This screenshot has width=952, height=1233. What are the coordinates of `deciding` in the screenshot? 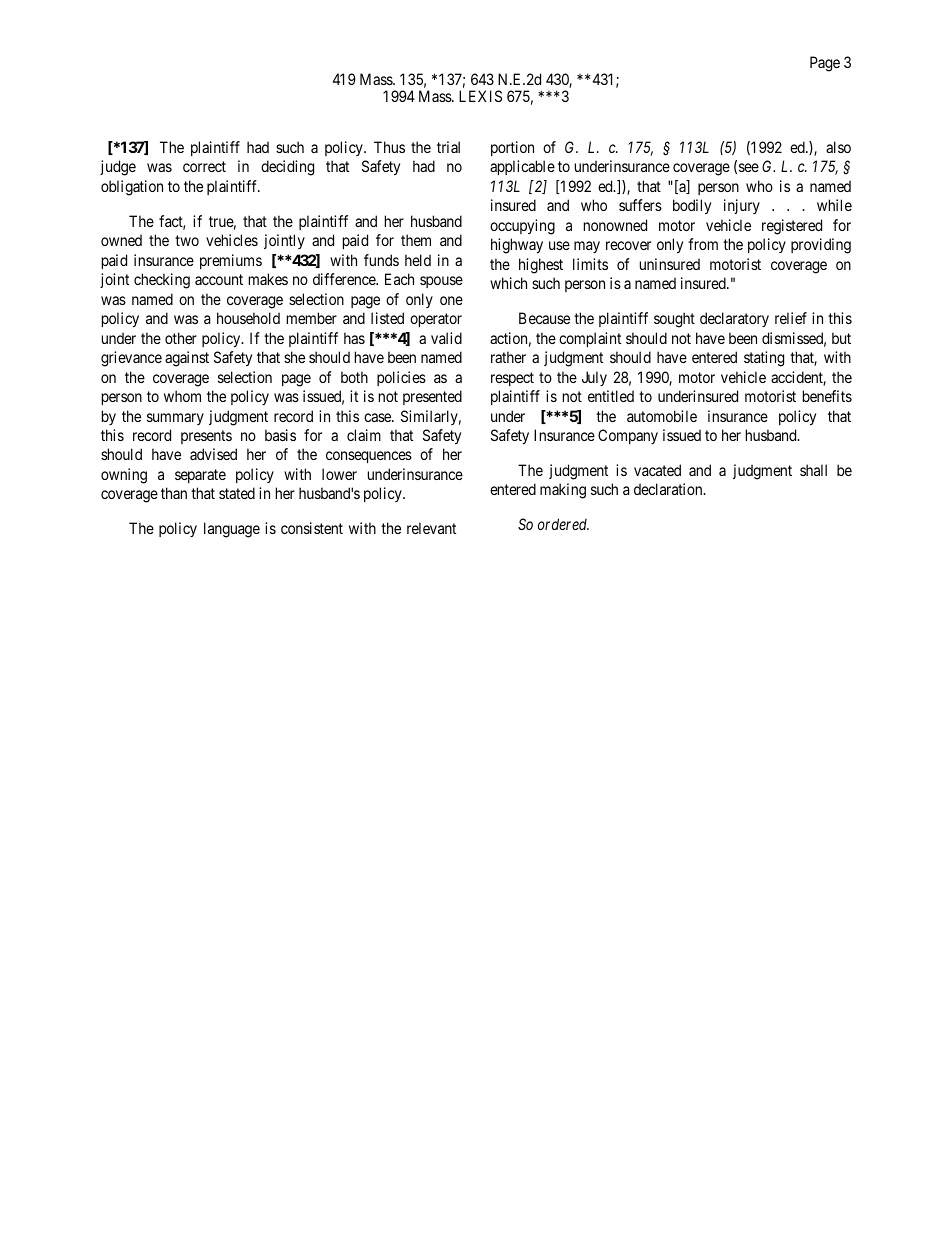 It's located at (287, 168).
